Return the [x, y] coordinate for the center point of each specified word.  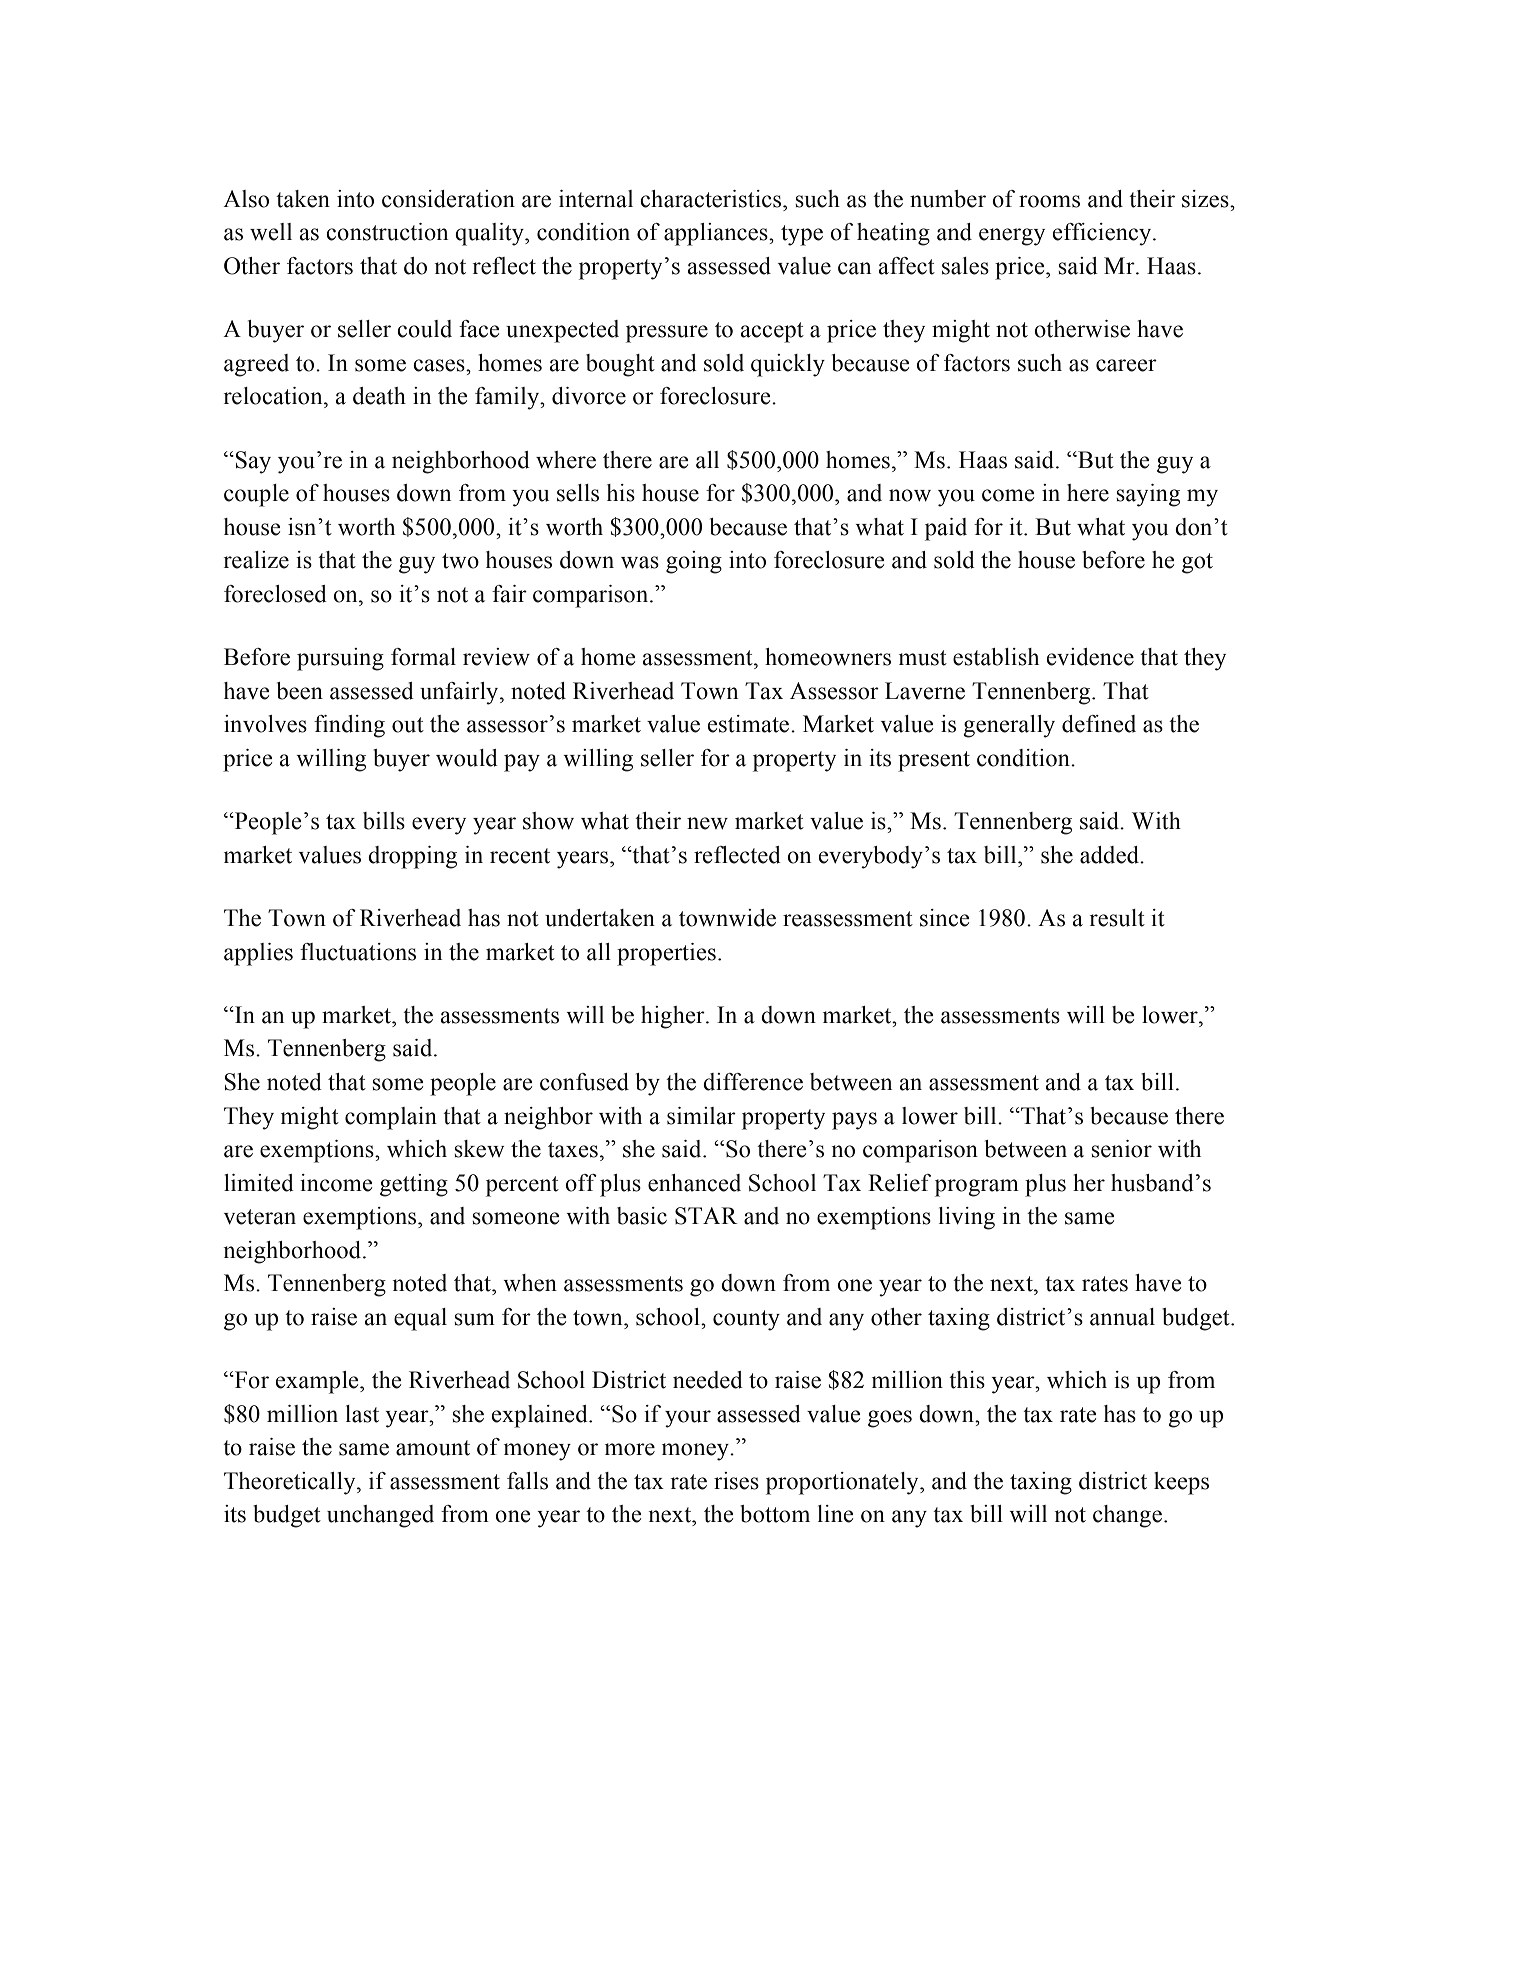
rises [736, 1481]
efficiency [1103, 234]
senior [1121, 1149]
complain [391, 1118]
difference [753, 1082]
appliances [717, 234]
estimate [750, 724]
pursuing [340, 659]
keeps [1181, 1483]
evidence [1090, 657]
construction [387, 232]
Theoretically [291, 1483]
